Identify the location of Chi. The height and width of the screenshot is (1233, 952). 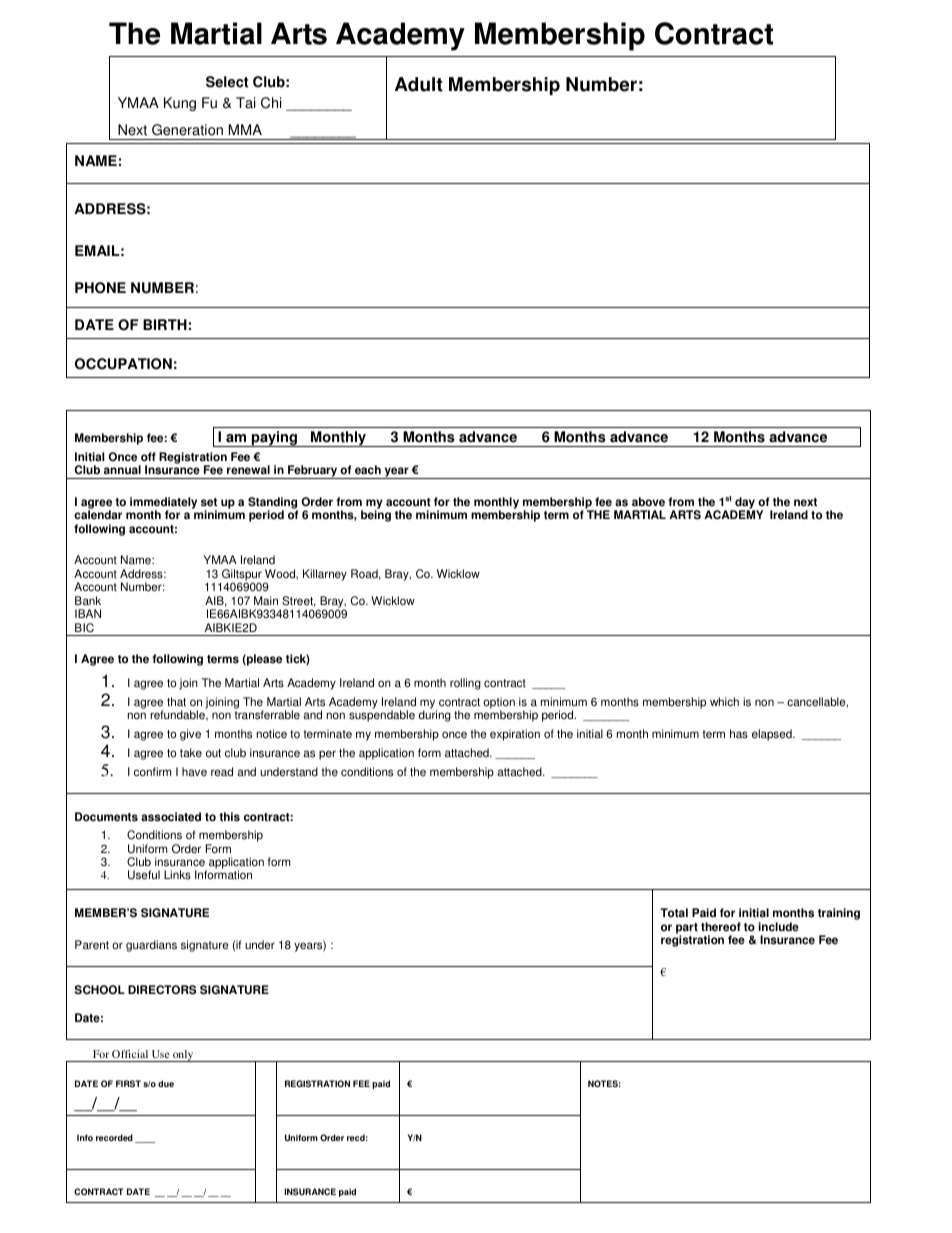
(271, 103).
